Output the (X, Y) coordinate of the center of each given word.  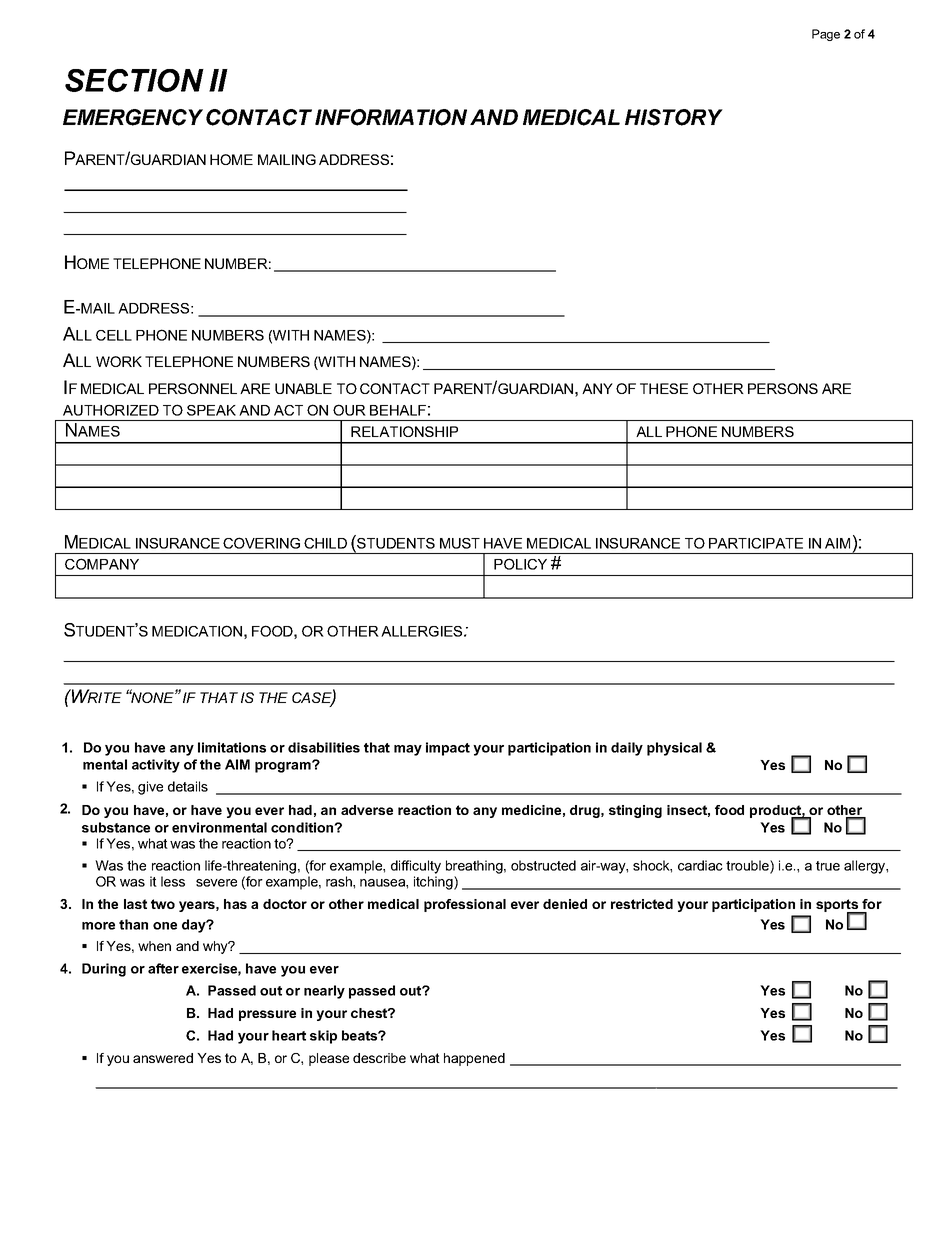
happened (474, 1059)
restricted (642, 904)
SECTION (134, 80)
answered (163, 1058)
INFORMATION (391, 117)
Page (826, 35)
